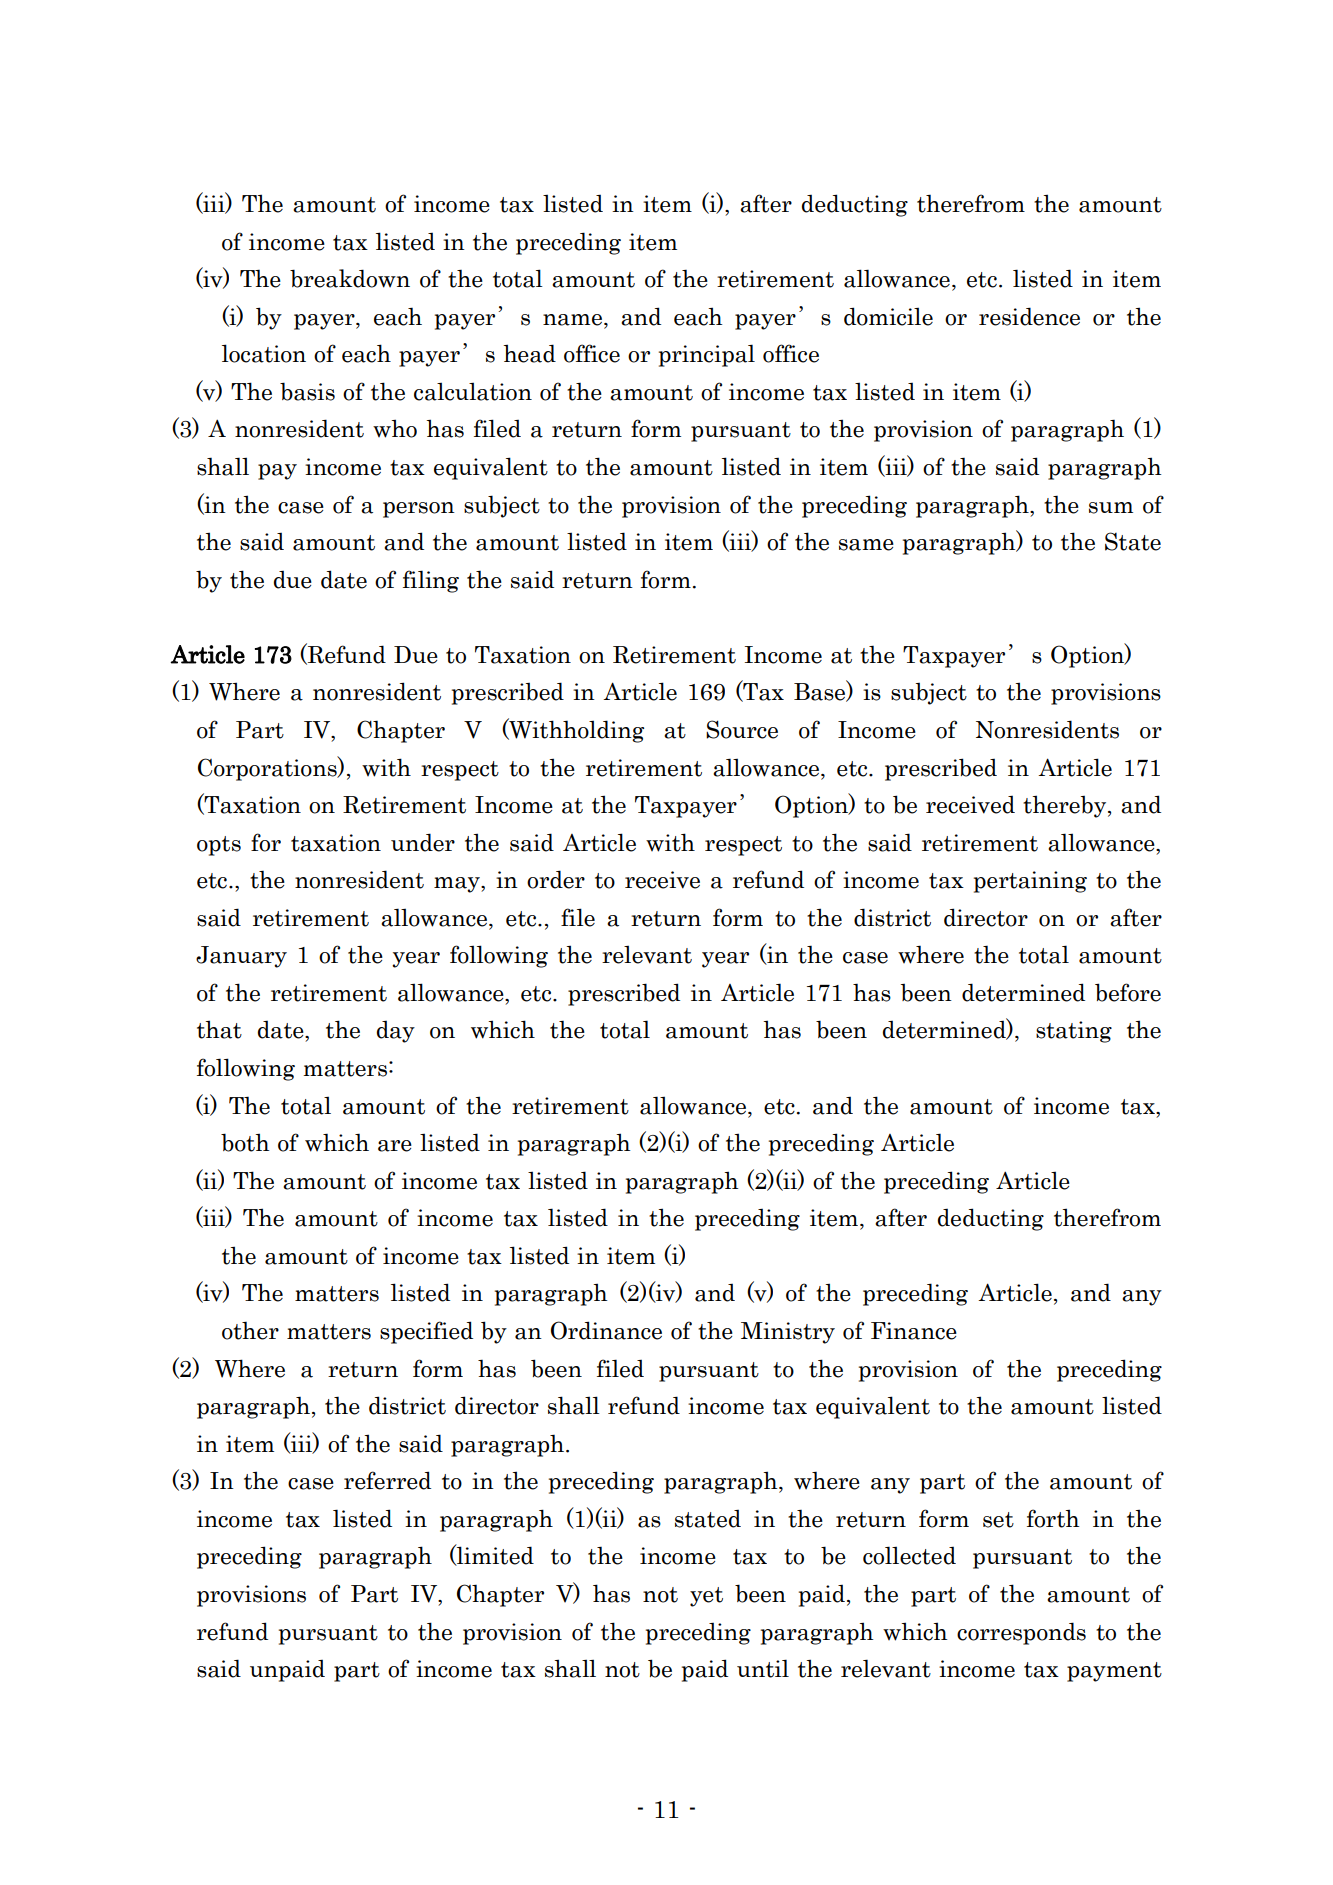 This screenshot has height=1885, width=1333. What do you see at coordinates (1029, 316) in the screenshot?
I see `residence` at bounding box center [1029, 316].
